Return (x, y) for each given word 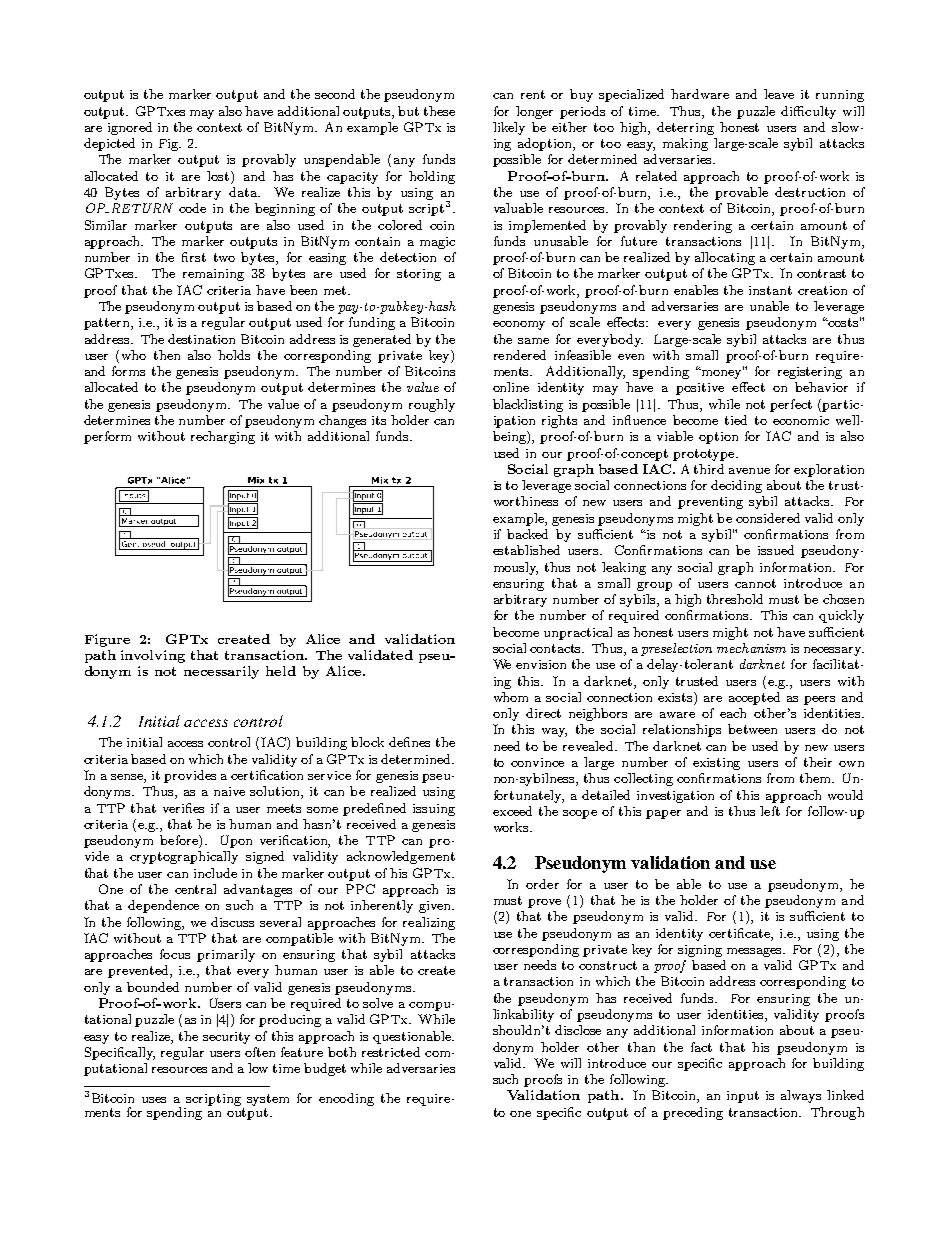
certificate (740, 933)
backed (527, 534)
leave (779, 94)
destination (201, 339)
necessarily (221, 672)
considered (768, 518)
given (436, 907)
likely (509, 128)
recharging (223, 437)
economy (519, 325)
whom (511, 697)
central (195, 889)
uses (154, 1100)
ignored (130, 128)
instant (770, 290)
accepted (754, 698)
